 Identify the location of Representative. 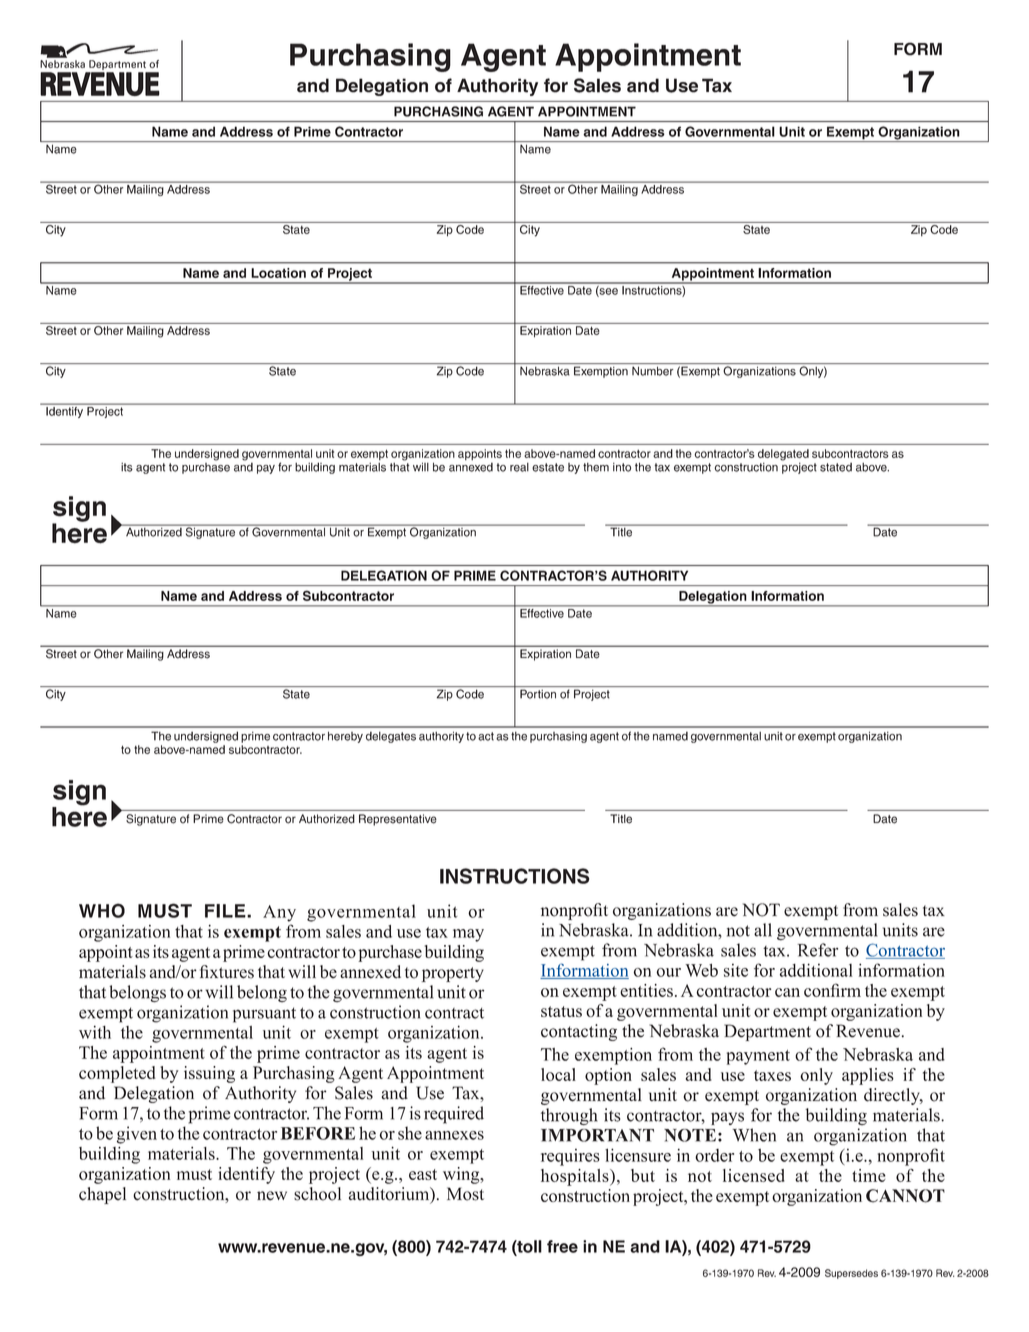
(398, 820).
